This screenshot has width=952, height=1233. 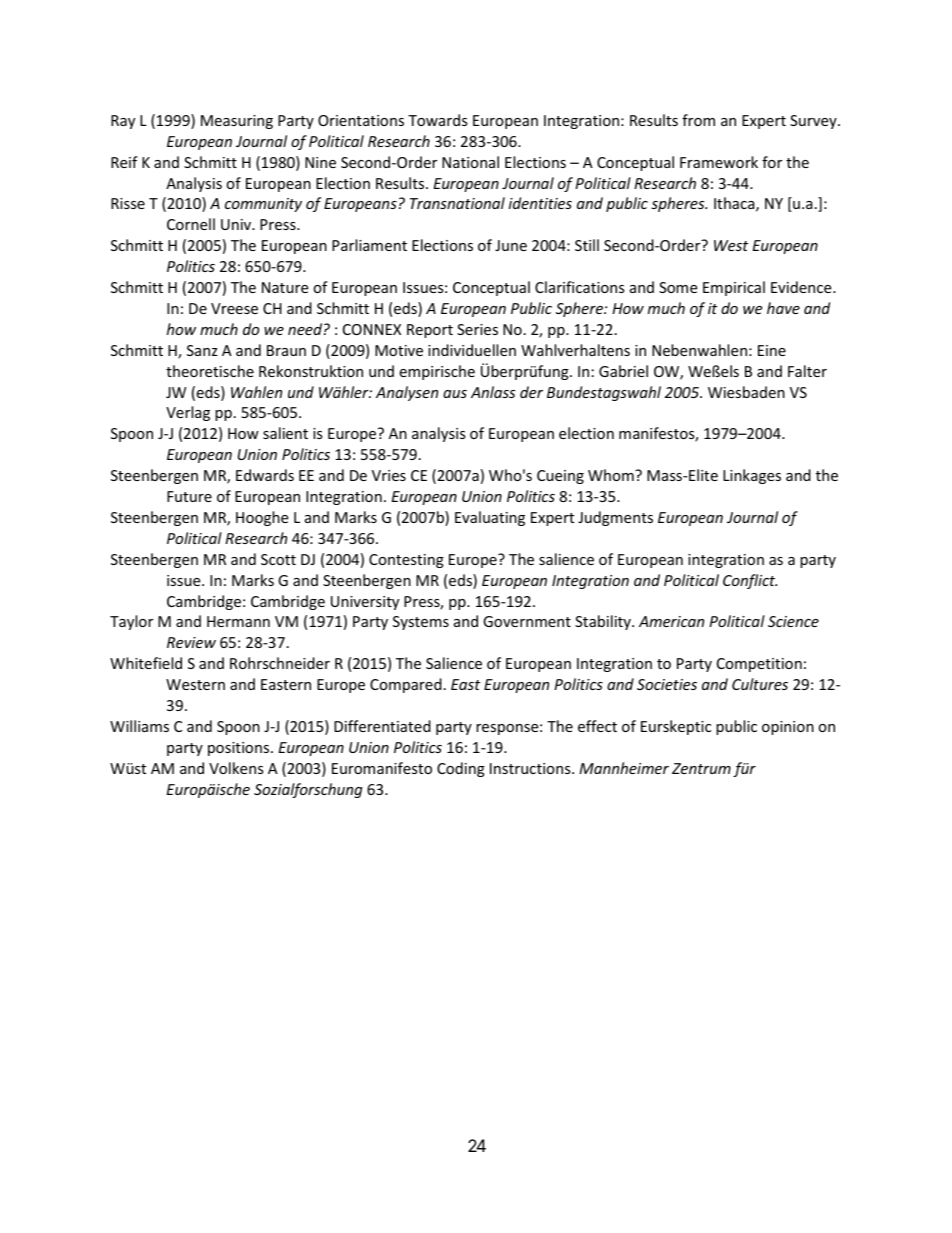 I want to click on Eine, so click(x=772, y=350).
